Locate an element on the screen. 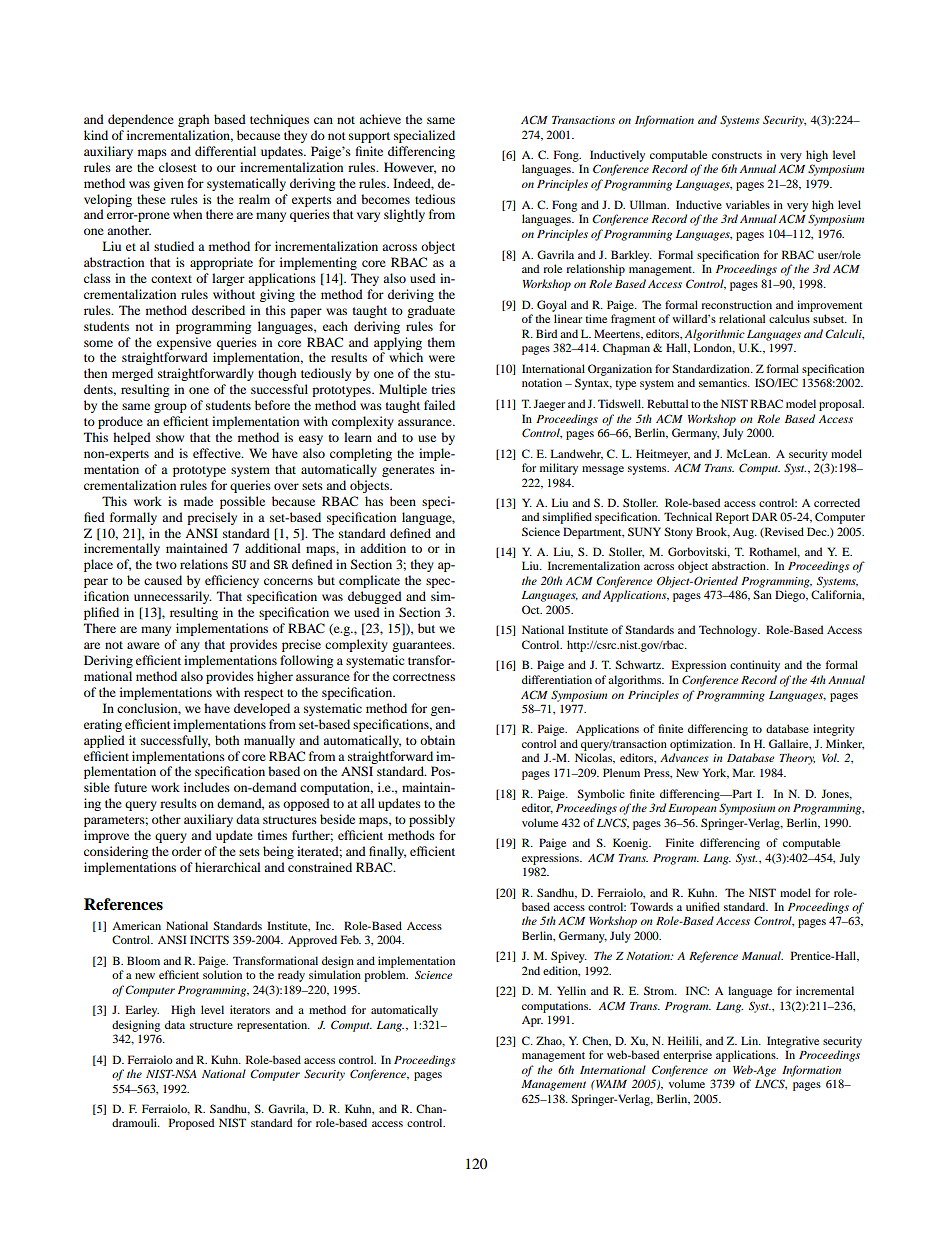  closest is located at coordinates (178, 167).
